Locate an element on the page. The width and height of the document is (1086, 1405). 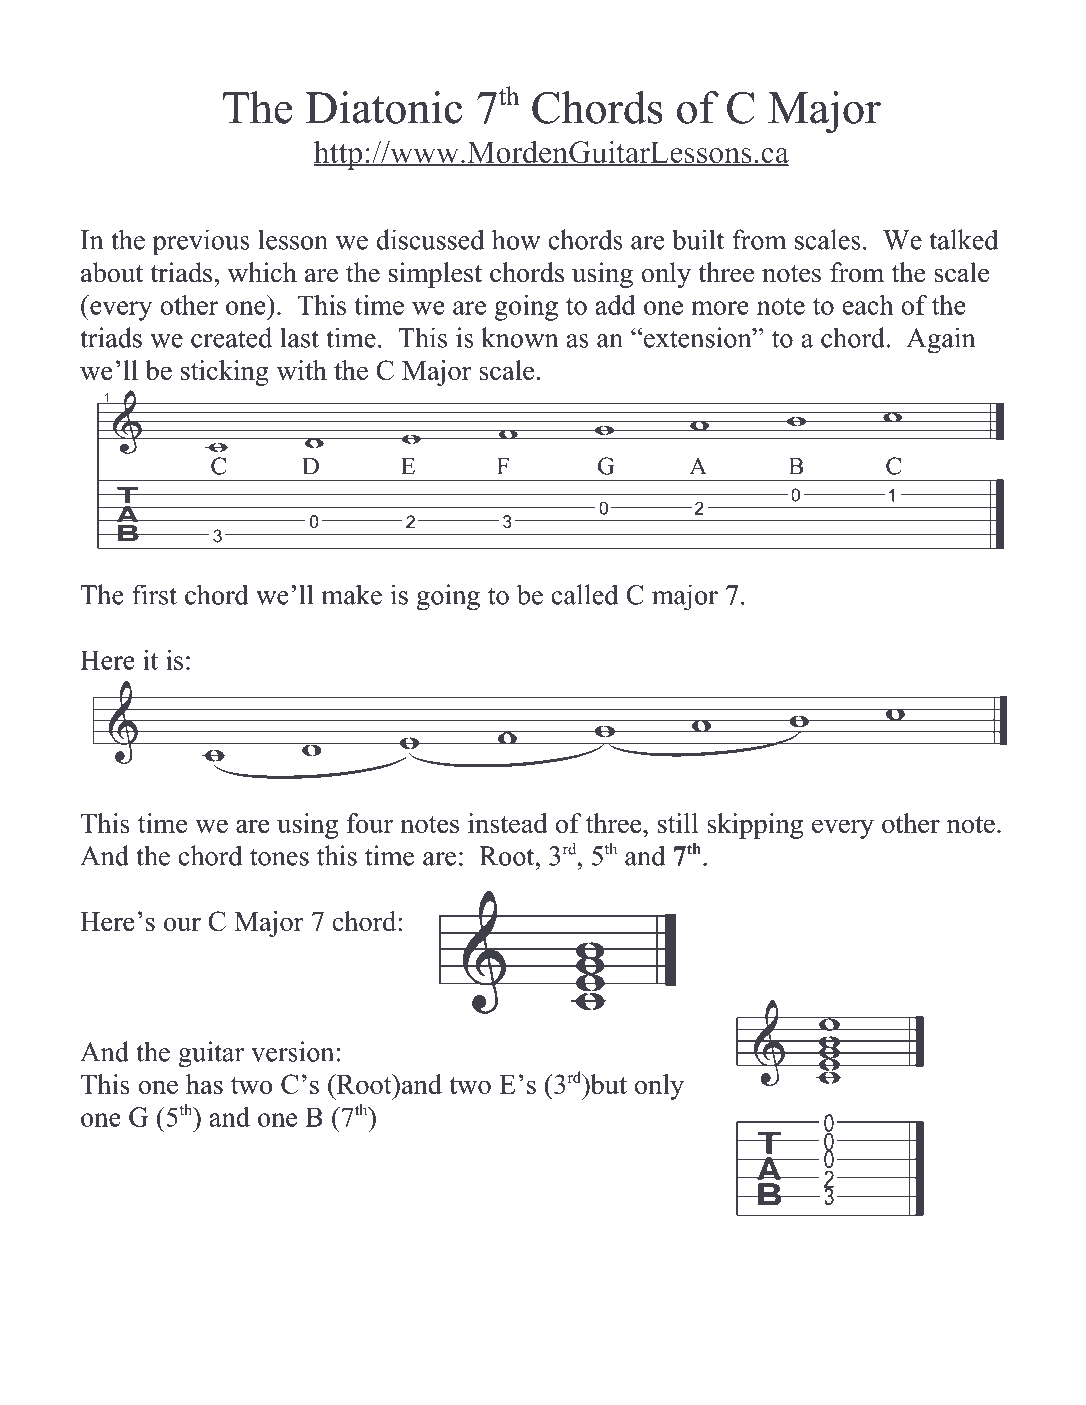
still is located at coordinates (678, 823).
